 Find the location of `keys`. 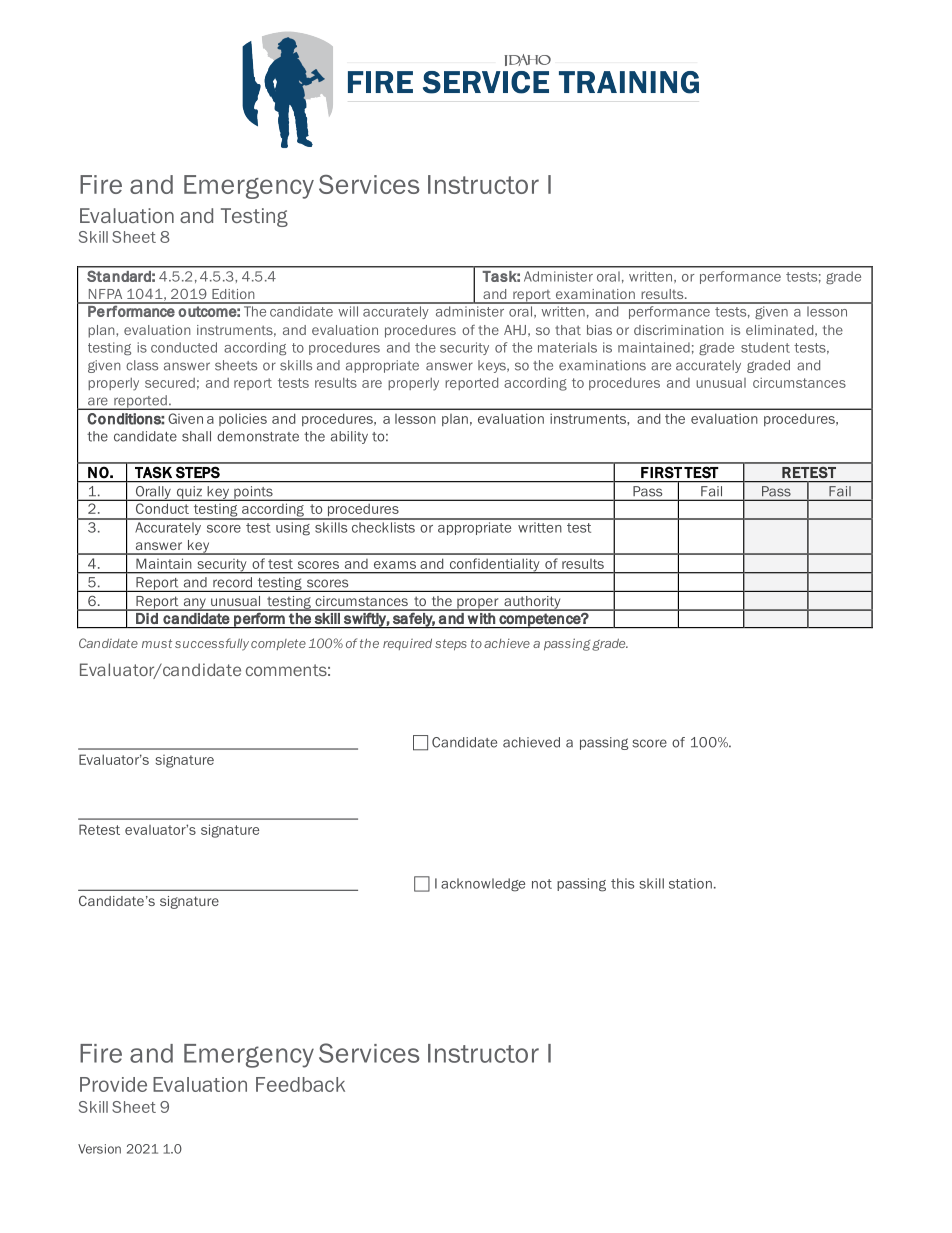

keys is located at coordinates (493, 366).
